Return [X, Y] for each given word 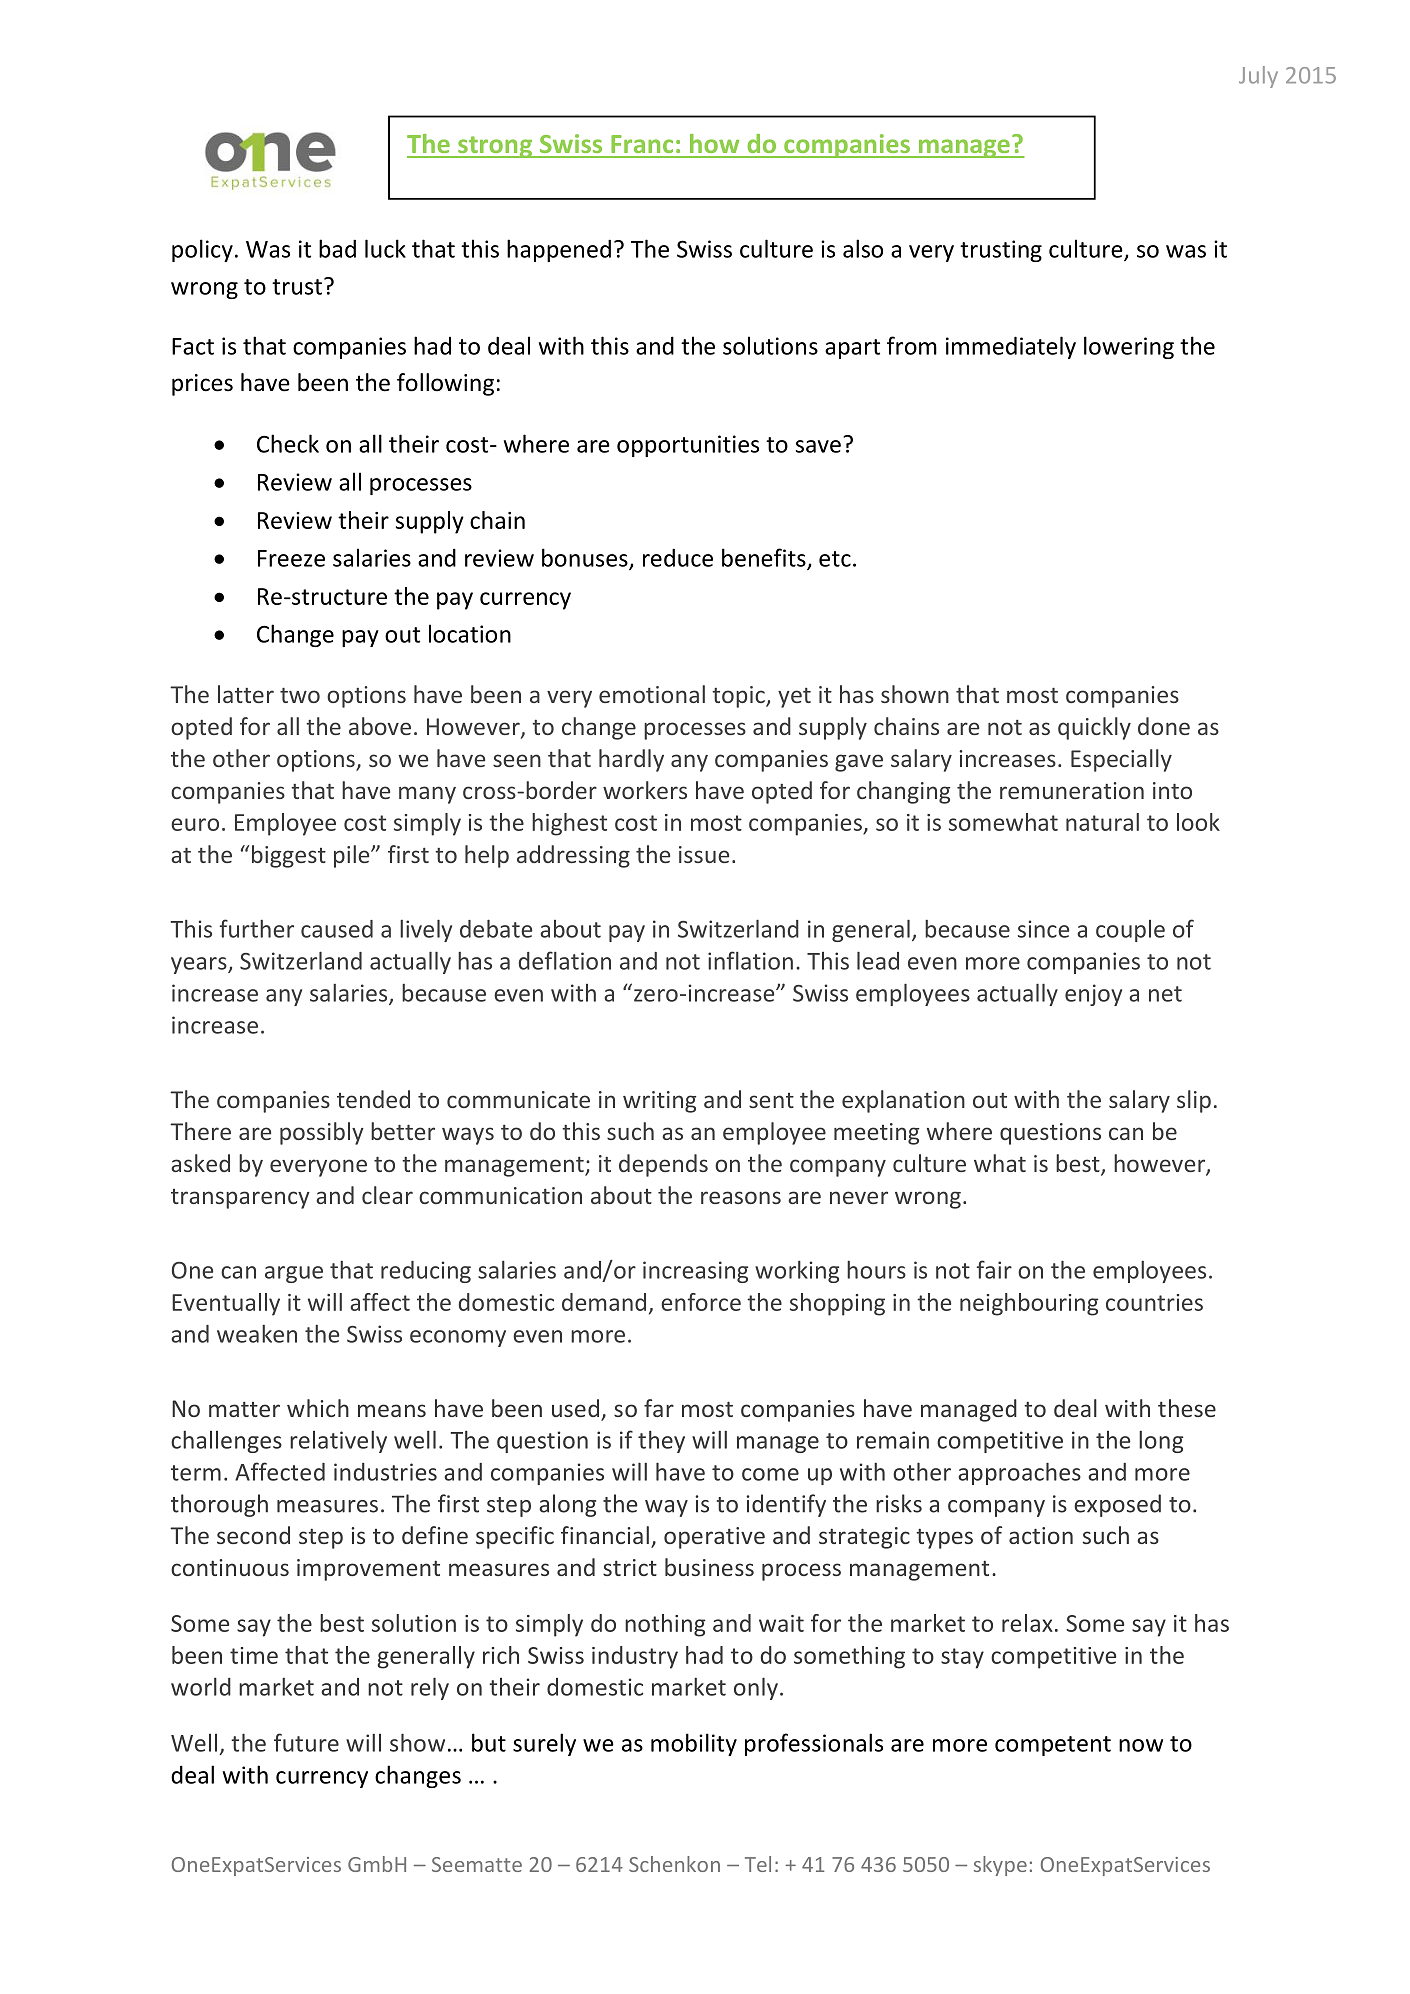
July [1258, 77]
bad [337, 248]
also [863, 248]
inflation [750, 960]
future [306, 1742]
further [257, 928]
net [1165, 994]
